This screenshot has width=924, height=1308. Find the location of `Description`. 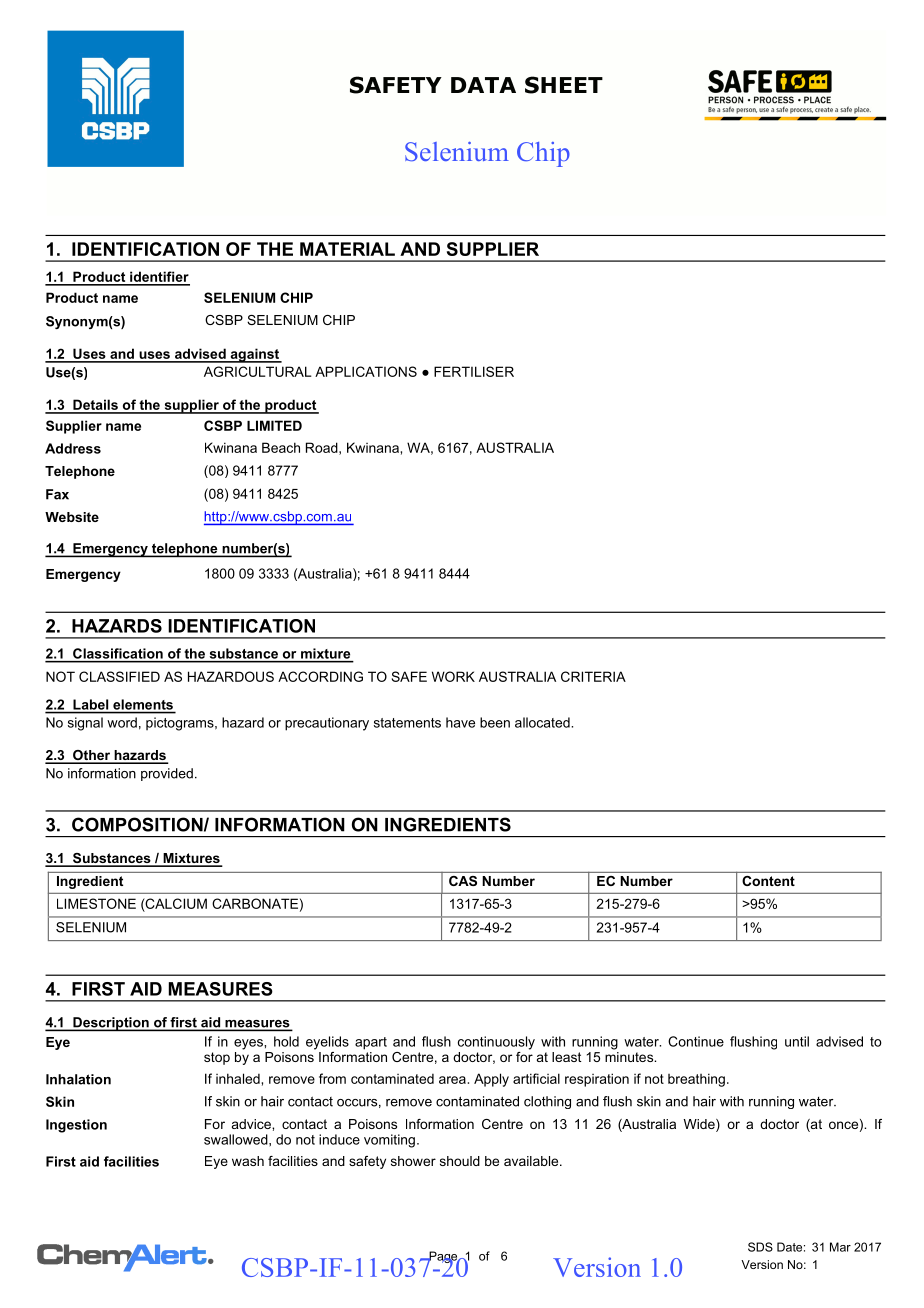

Description is located at coordinates (111, 1024).
